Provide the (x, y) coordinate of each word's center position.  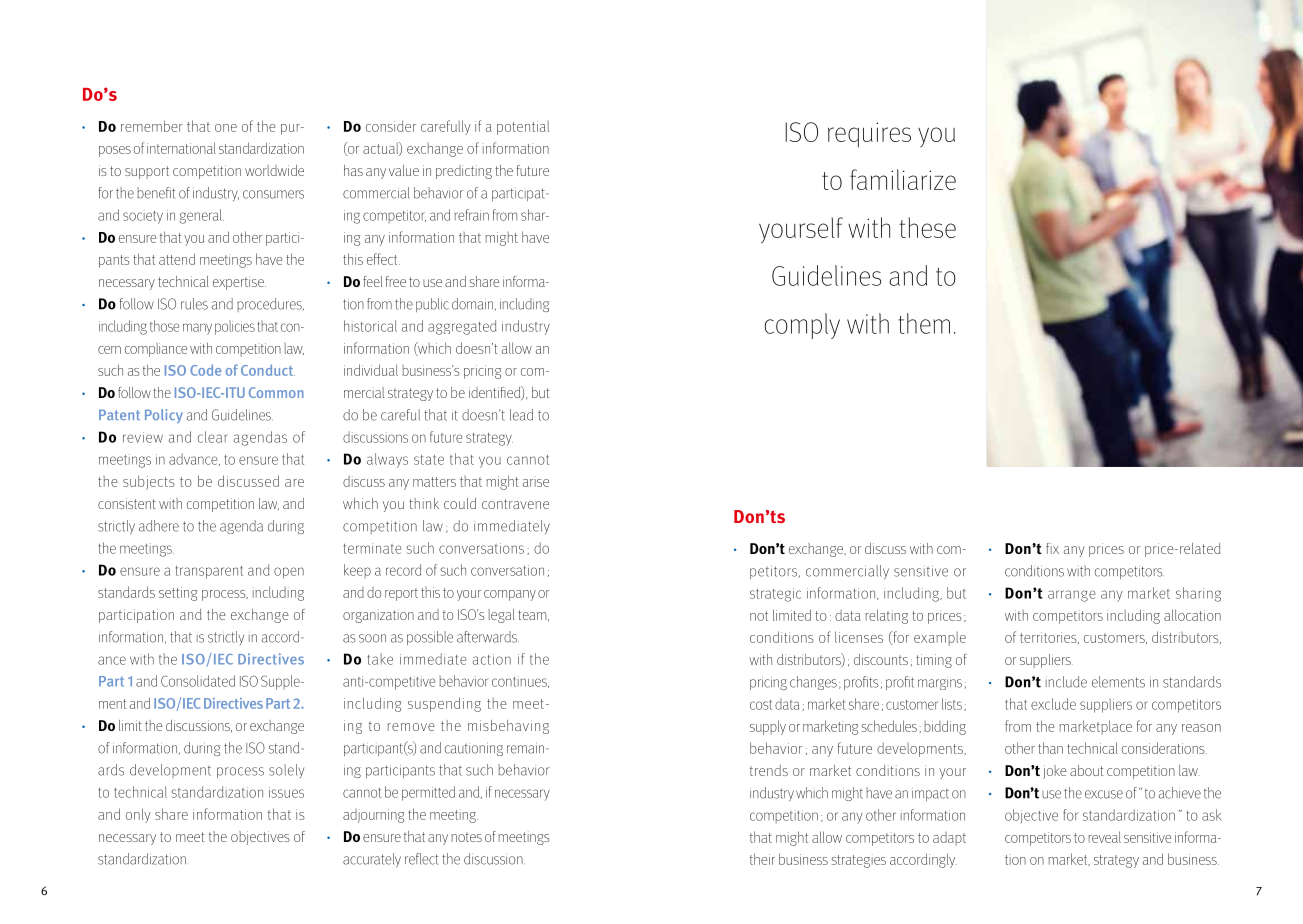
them (924, 323)
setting (178, 594)
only (138, 815)
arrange (1072, 596)
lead (521, 415)
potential (523, 128)
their (762, 859)
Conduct (268, 370)
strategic (775, 595)
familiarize (903, 179)
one (226, 128)
